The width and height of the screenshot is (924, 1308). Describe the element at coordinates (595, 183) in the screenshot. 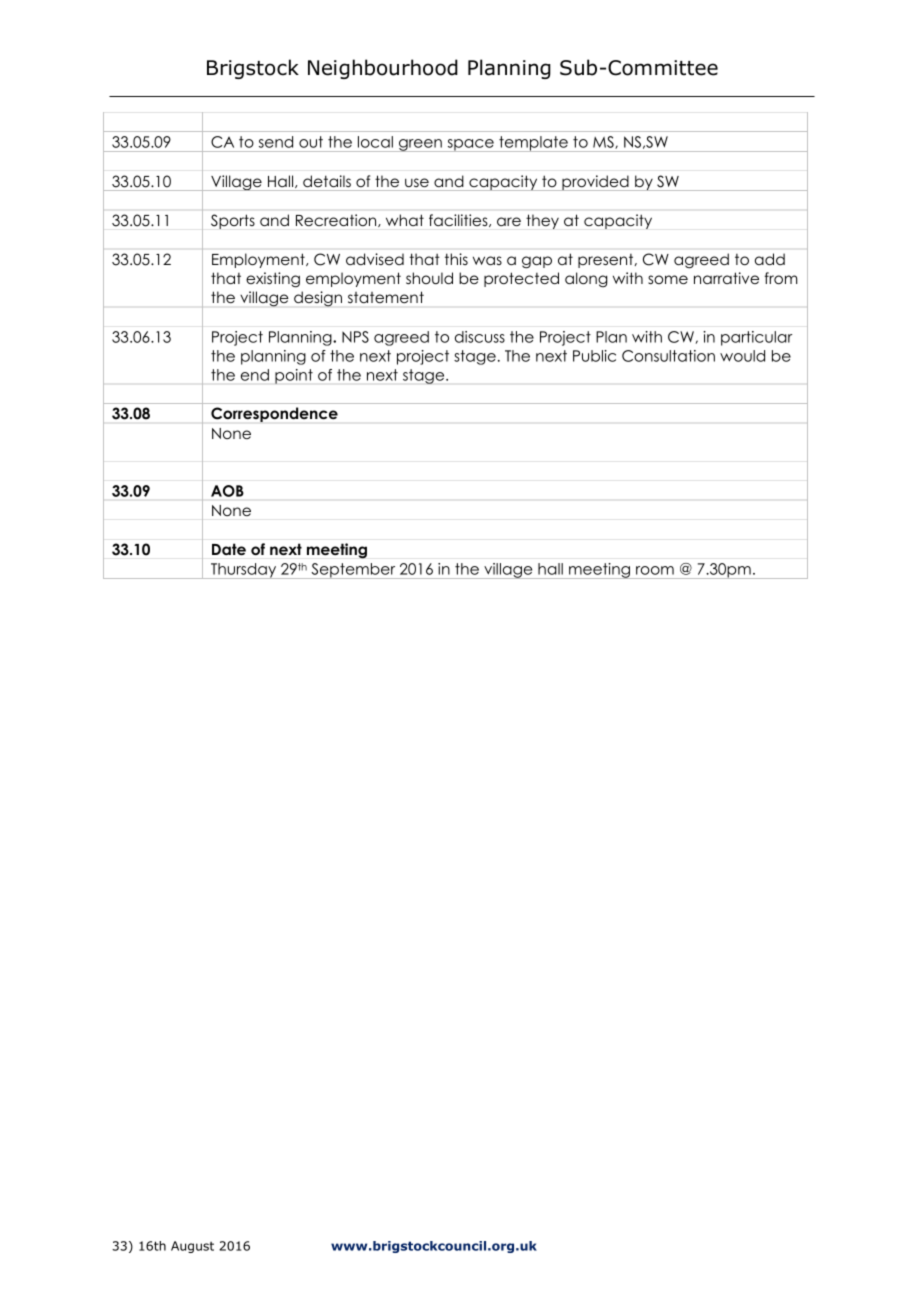

I see `provided` at that location.
